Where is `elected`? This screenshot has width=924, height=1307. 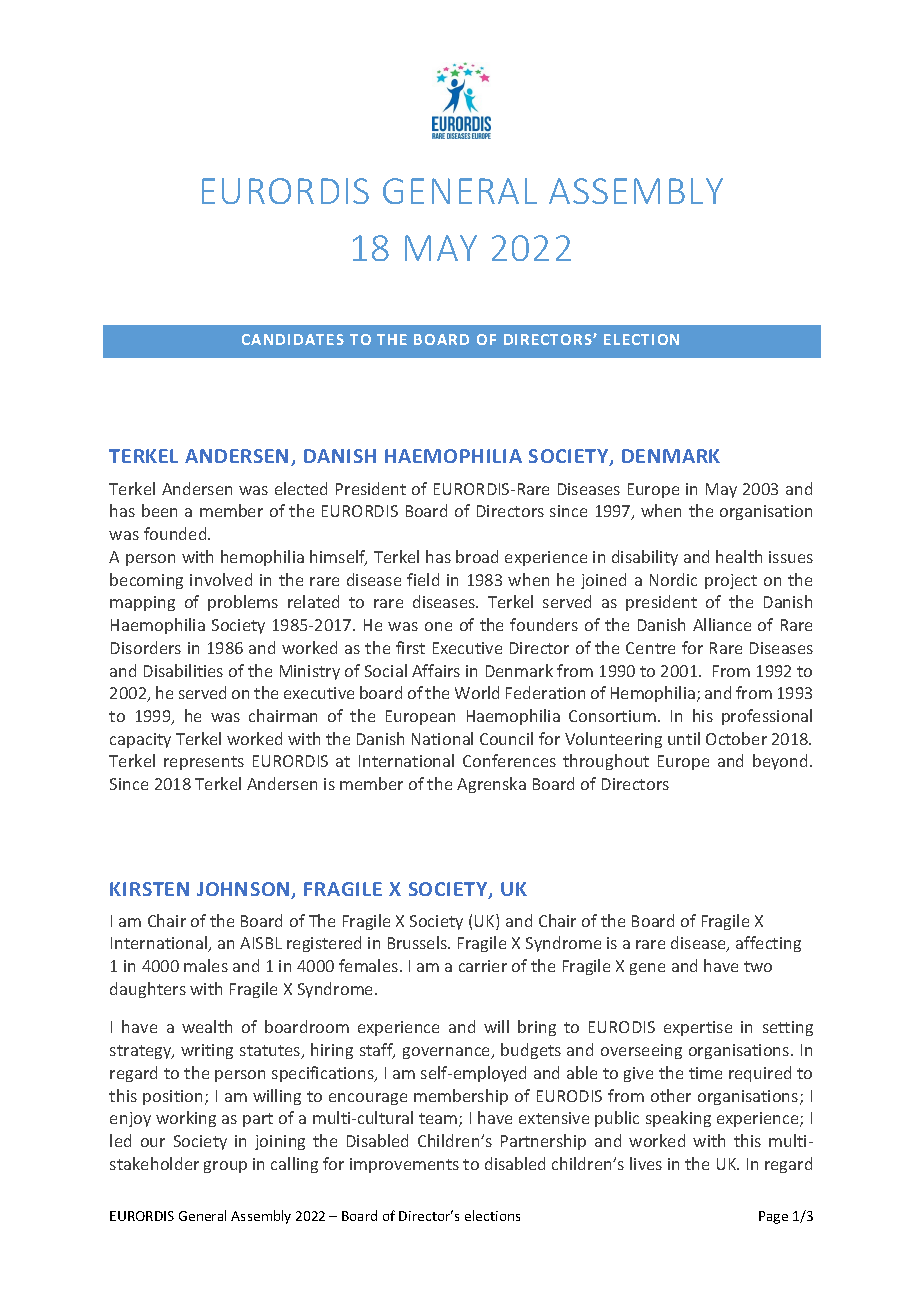
elected is located at coordinates (301, 488).
